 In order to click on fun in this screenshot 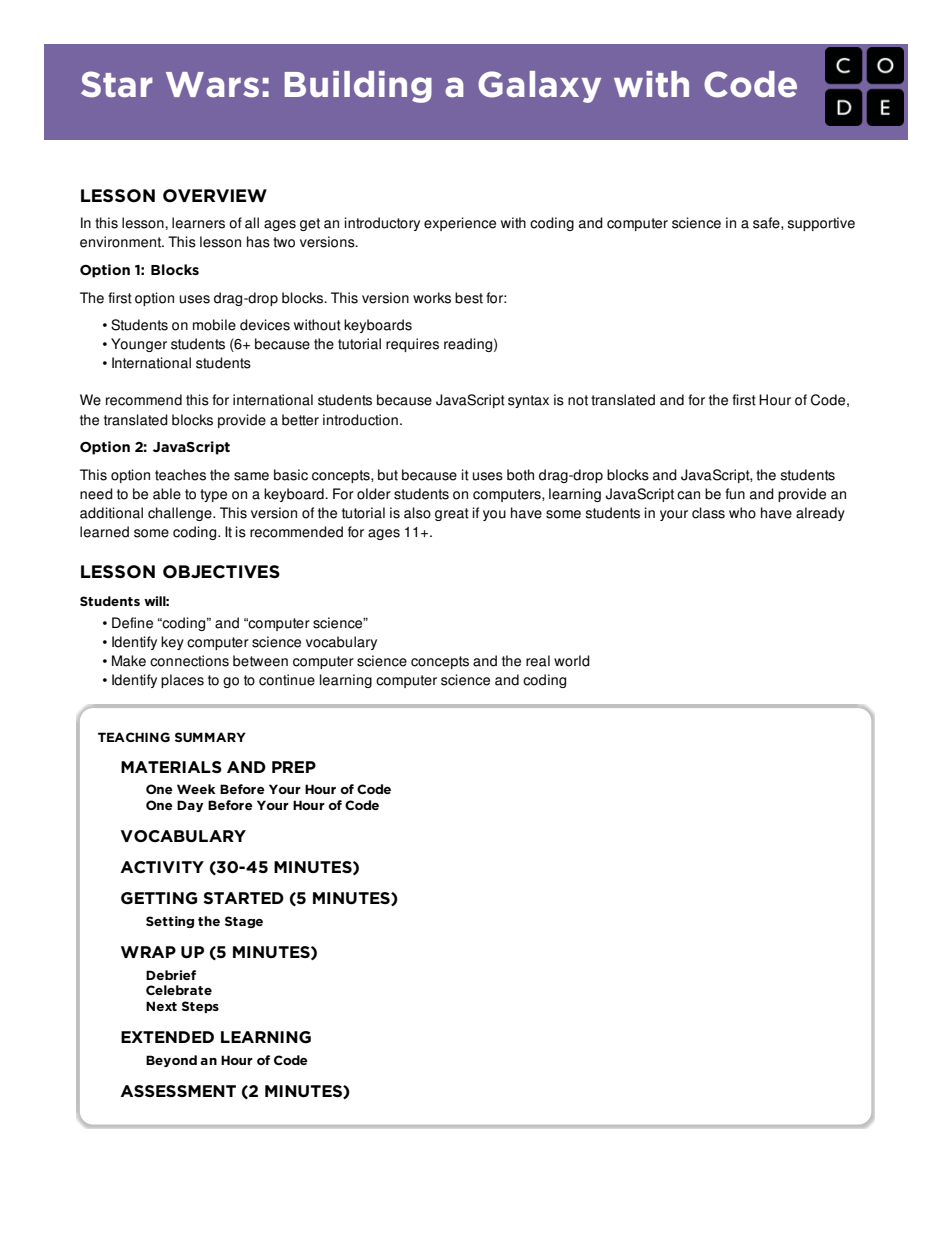, I will do `click(735, 494)`.
